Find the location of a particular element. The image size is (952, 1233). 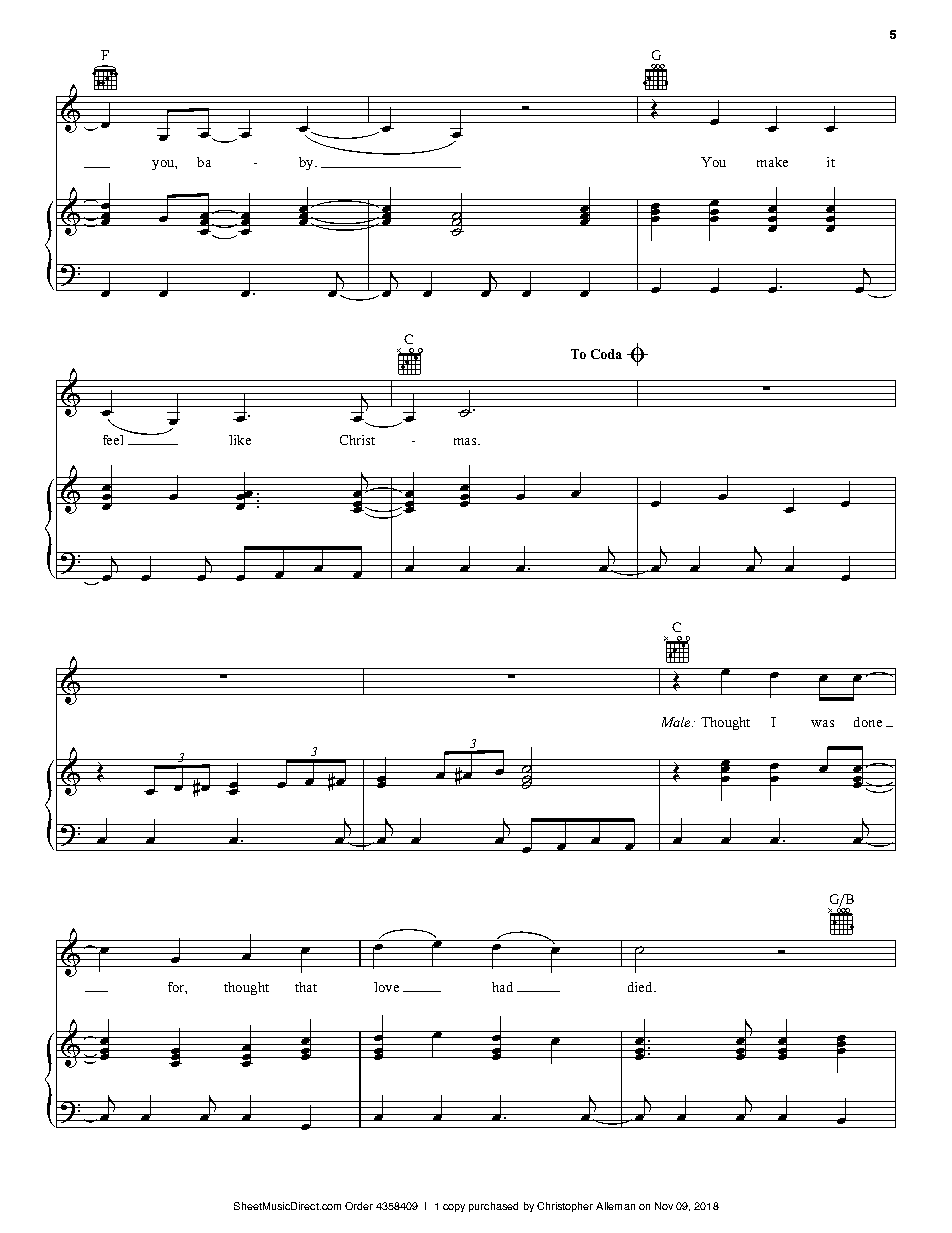

Nov is located at coordinates (664, 1206).
